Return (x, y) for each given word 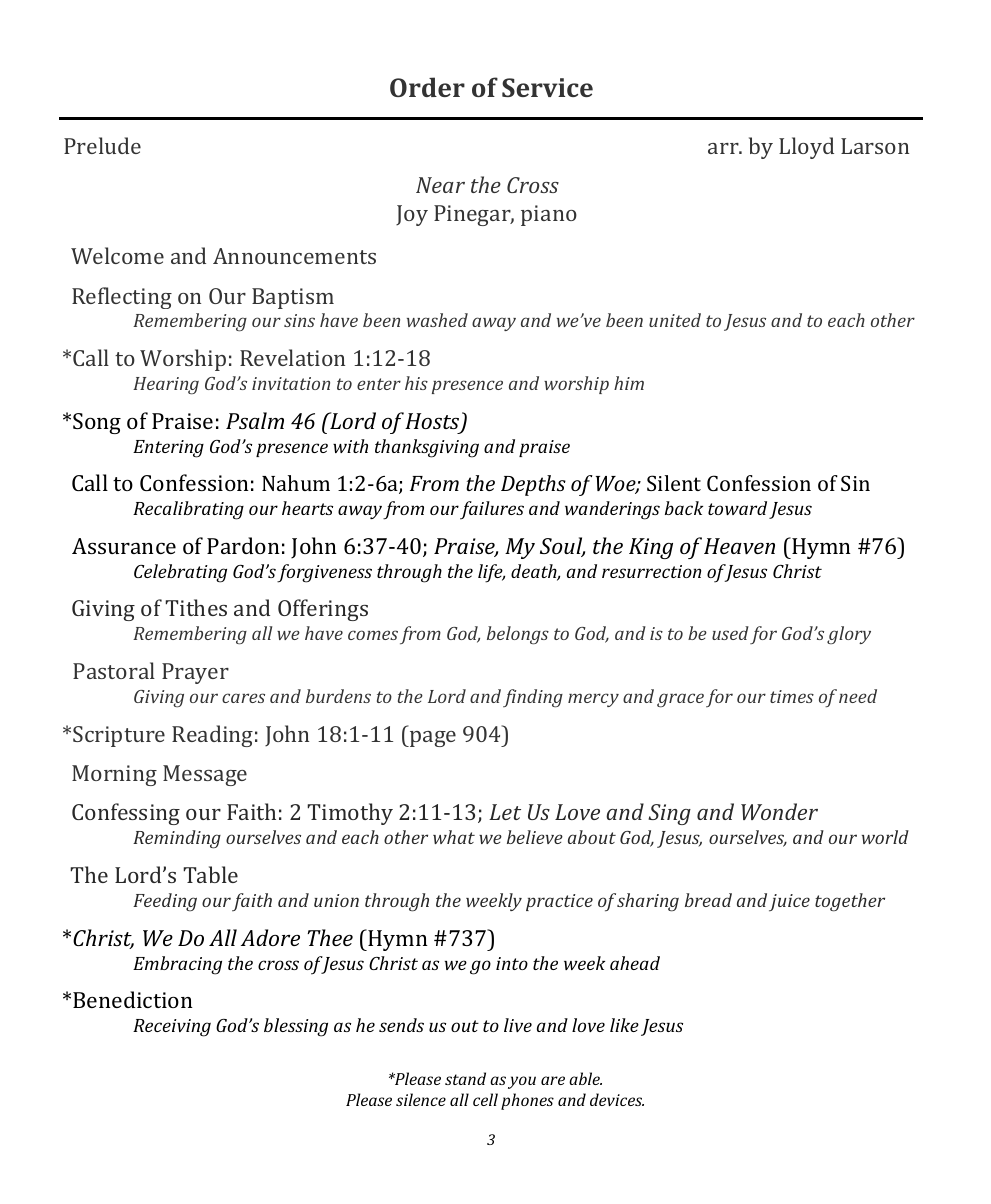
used (730, 633)
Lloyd (806, 148)
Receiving (172, 1028)
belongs (518, 635)
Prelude (102, 145)
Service (547, 87)
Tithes (196, 607)
